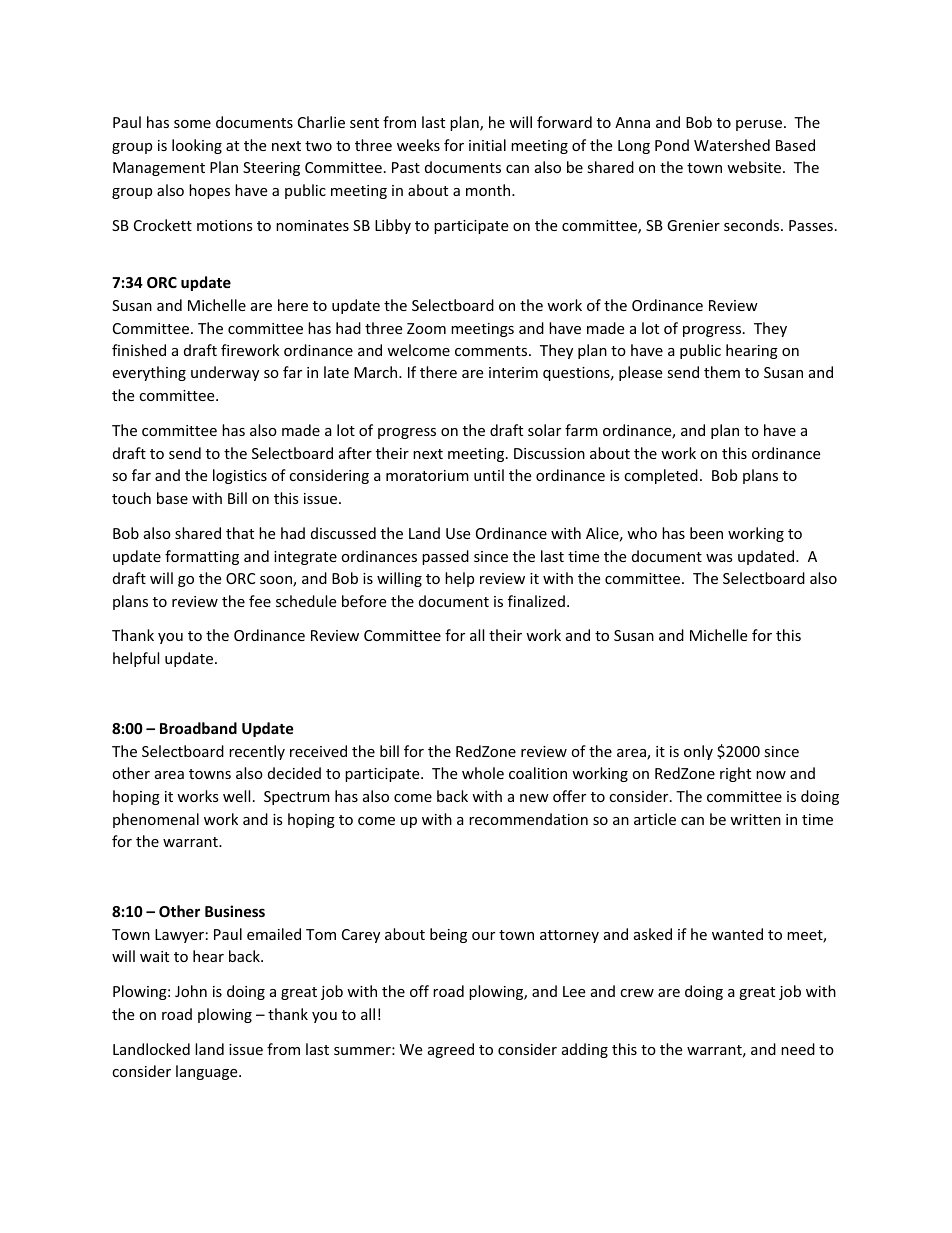 This screenshot has height=1233, width=952. What do you see at coordinates (698, 752) in the screenshot?
I see `only` at bounding box center [698, 752].
